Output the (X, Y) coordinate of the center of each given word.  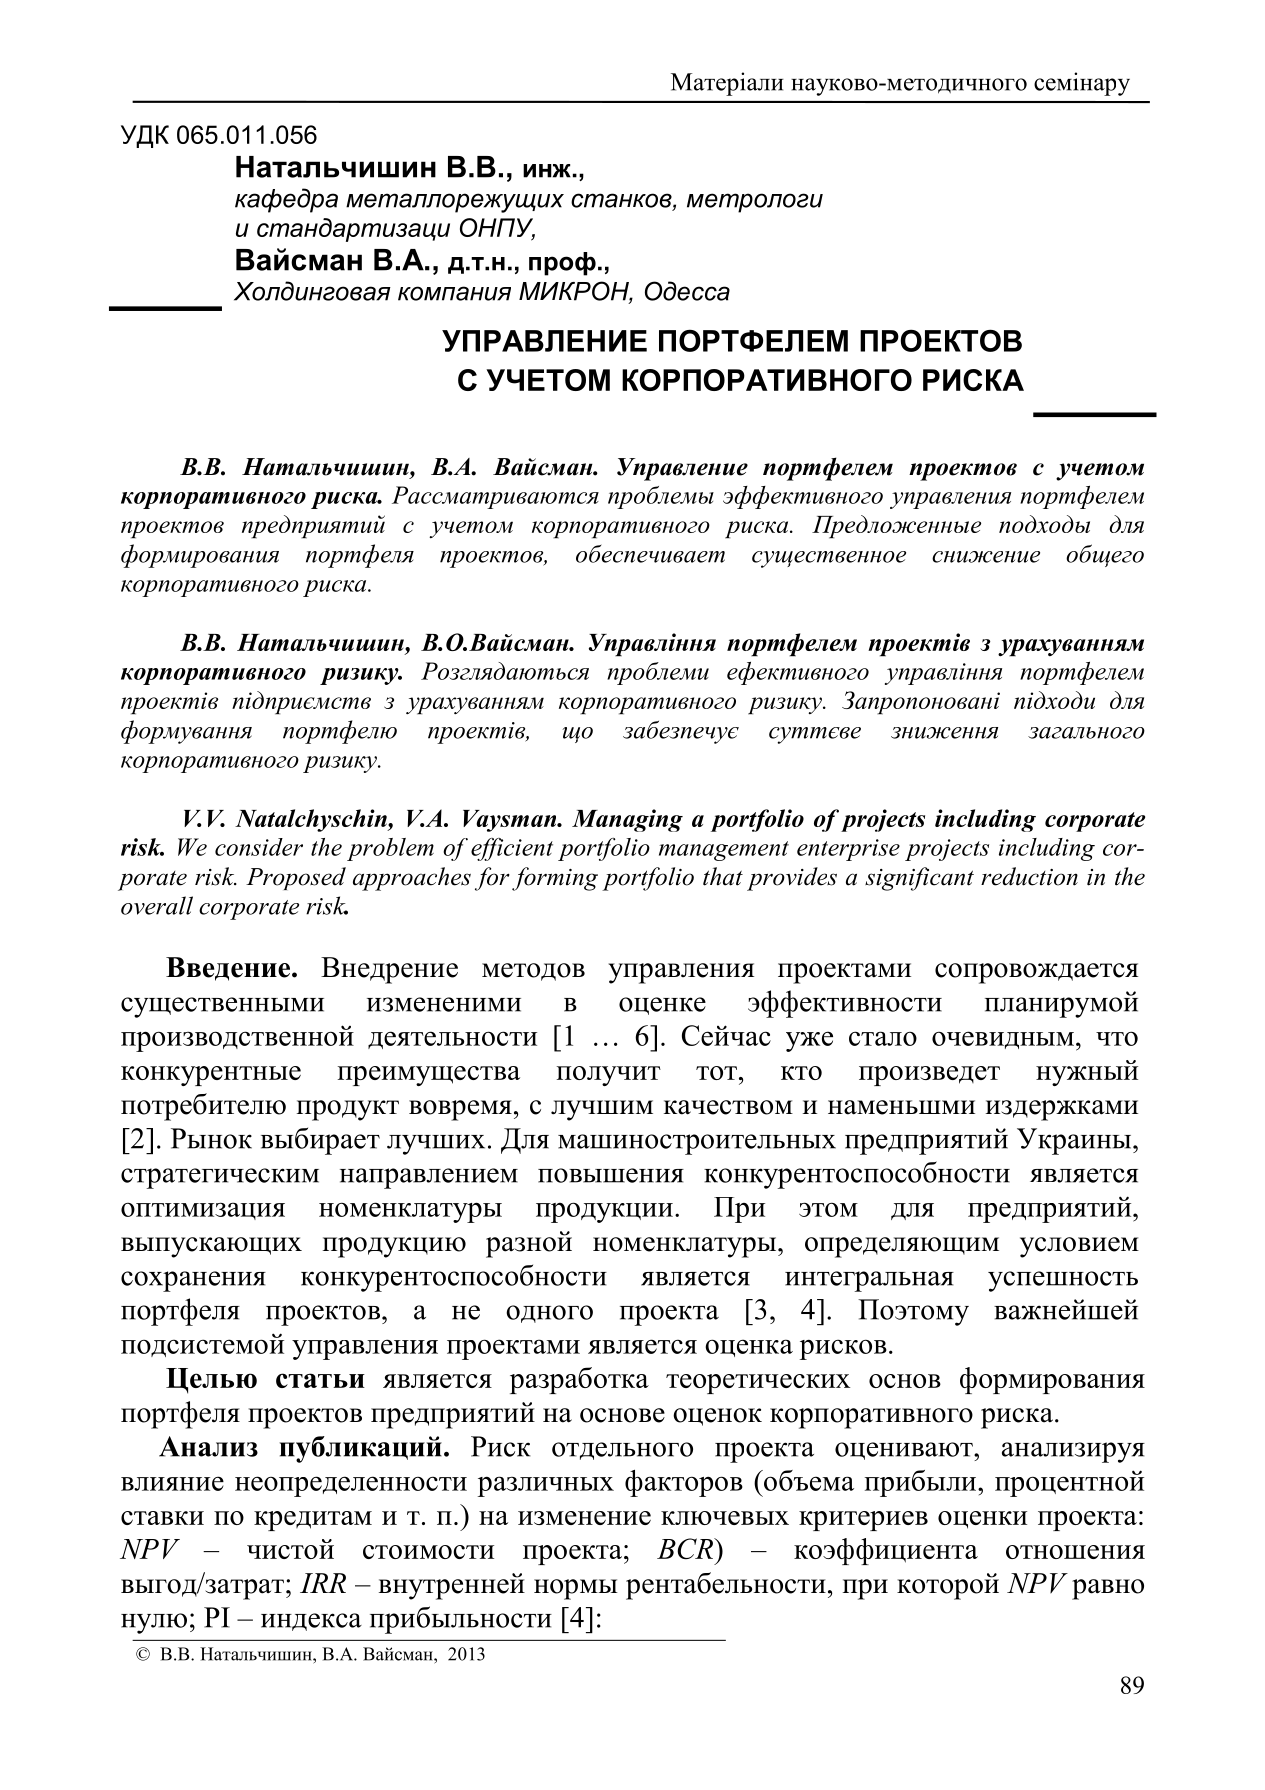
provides (792, 879)
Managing (627, 820)
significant (919, 879)
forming (555, 879)
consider (259, 847)
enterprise (848, 850)
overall (157, 905)
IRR (323, 1583)
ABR (686, 1548)
